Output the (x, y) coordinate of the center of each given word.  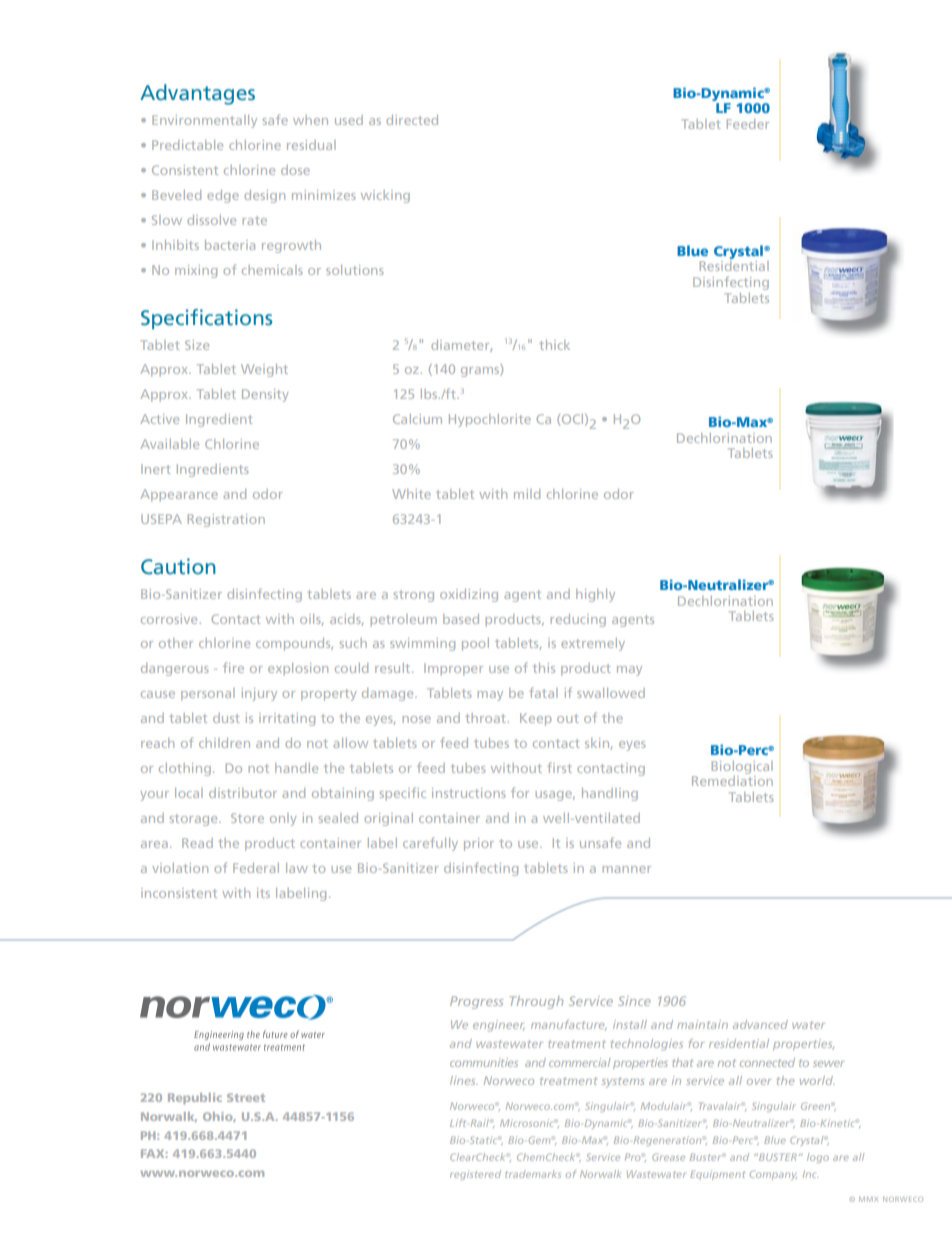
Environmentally (204, 121)
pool (475, 644)
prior (479, 844)
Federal (256, 868)
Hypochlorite (490, 420)
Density (265, 395)
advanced (760, 1024)
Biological (742, 767)
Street (246, 1097)
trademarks (533, 1174)
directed (412, 120)
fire (233, 667)
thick (554, 345)
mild (527, 494)
